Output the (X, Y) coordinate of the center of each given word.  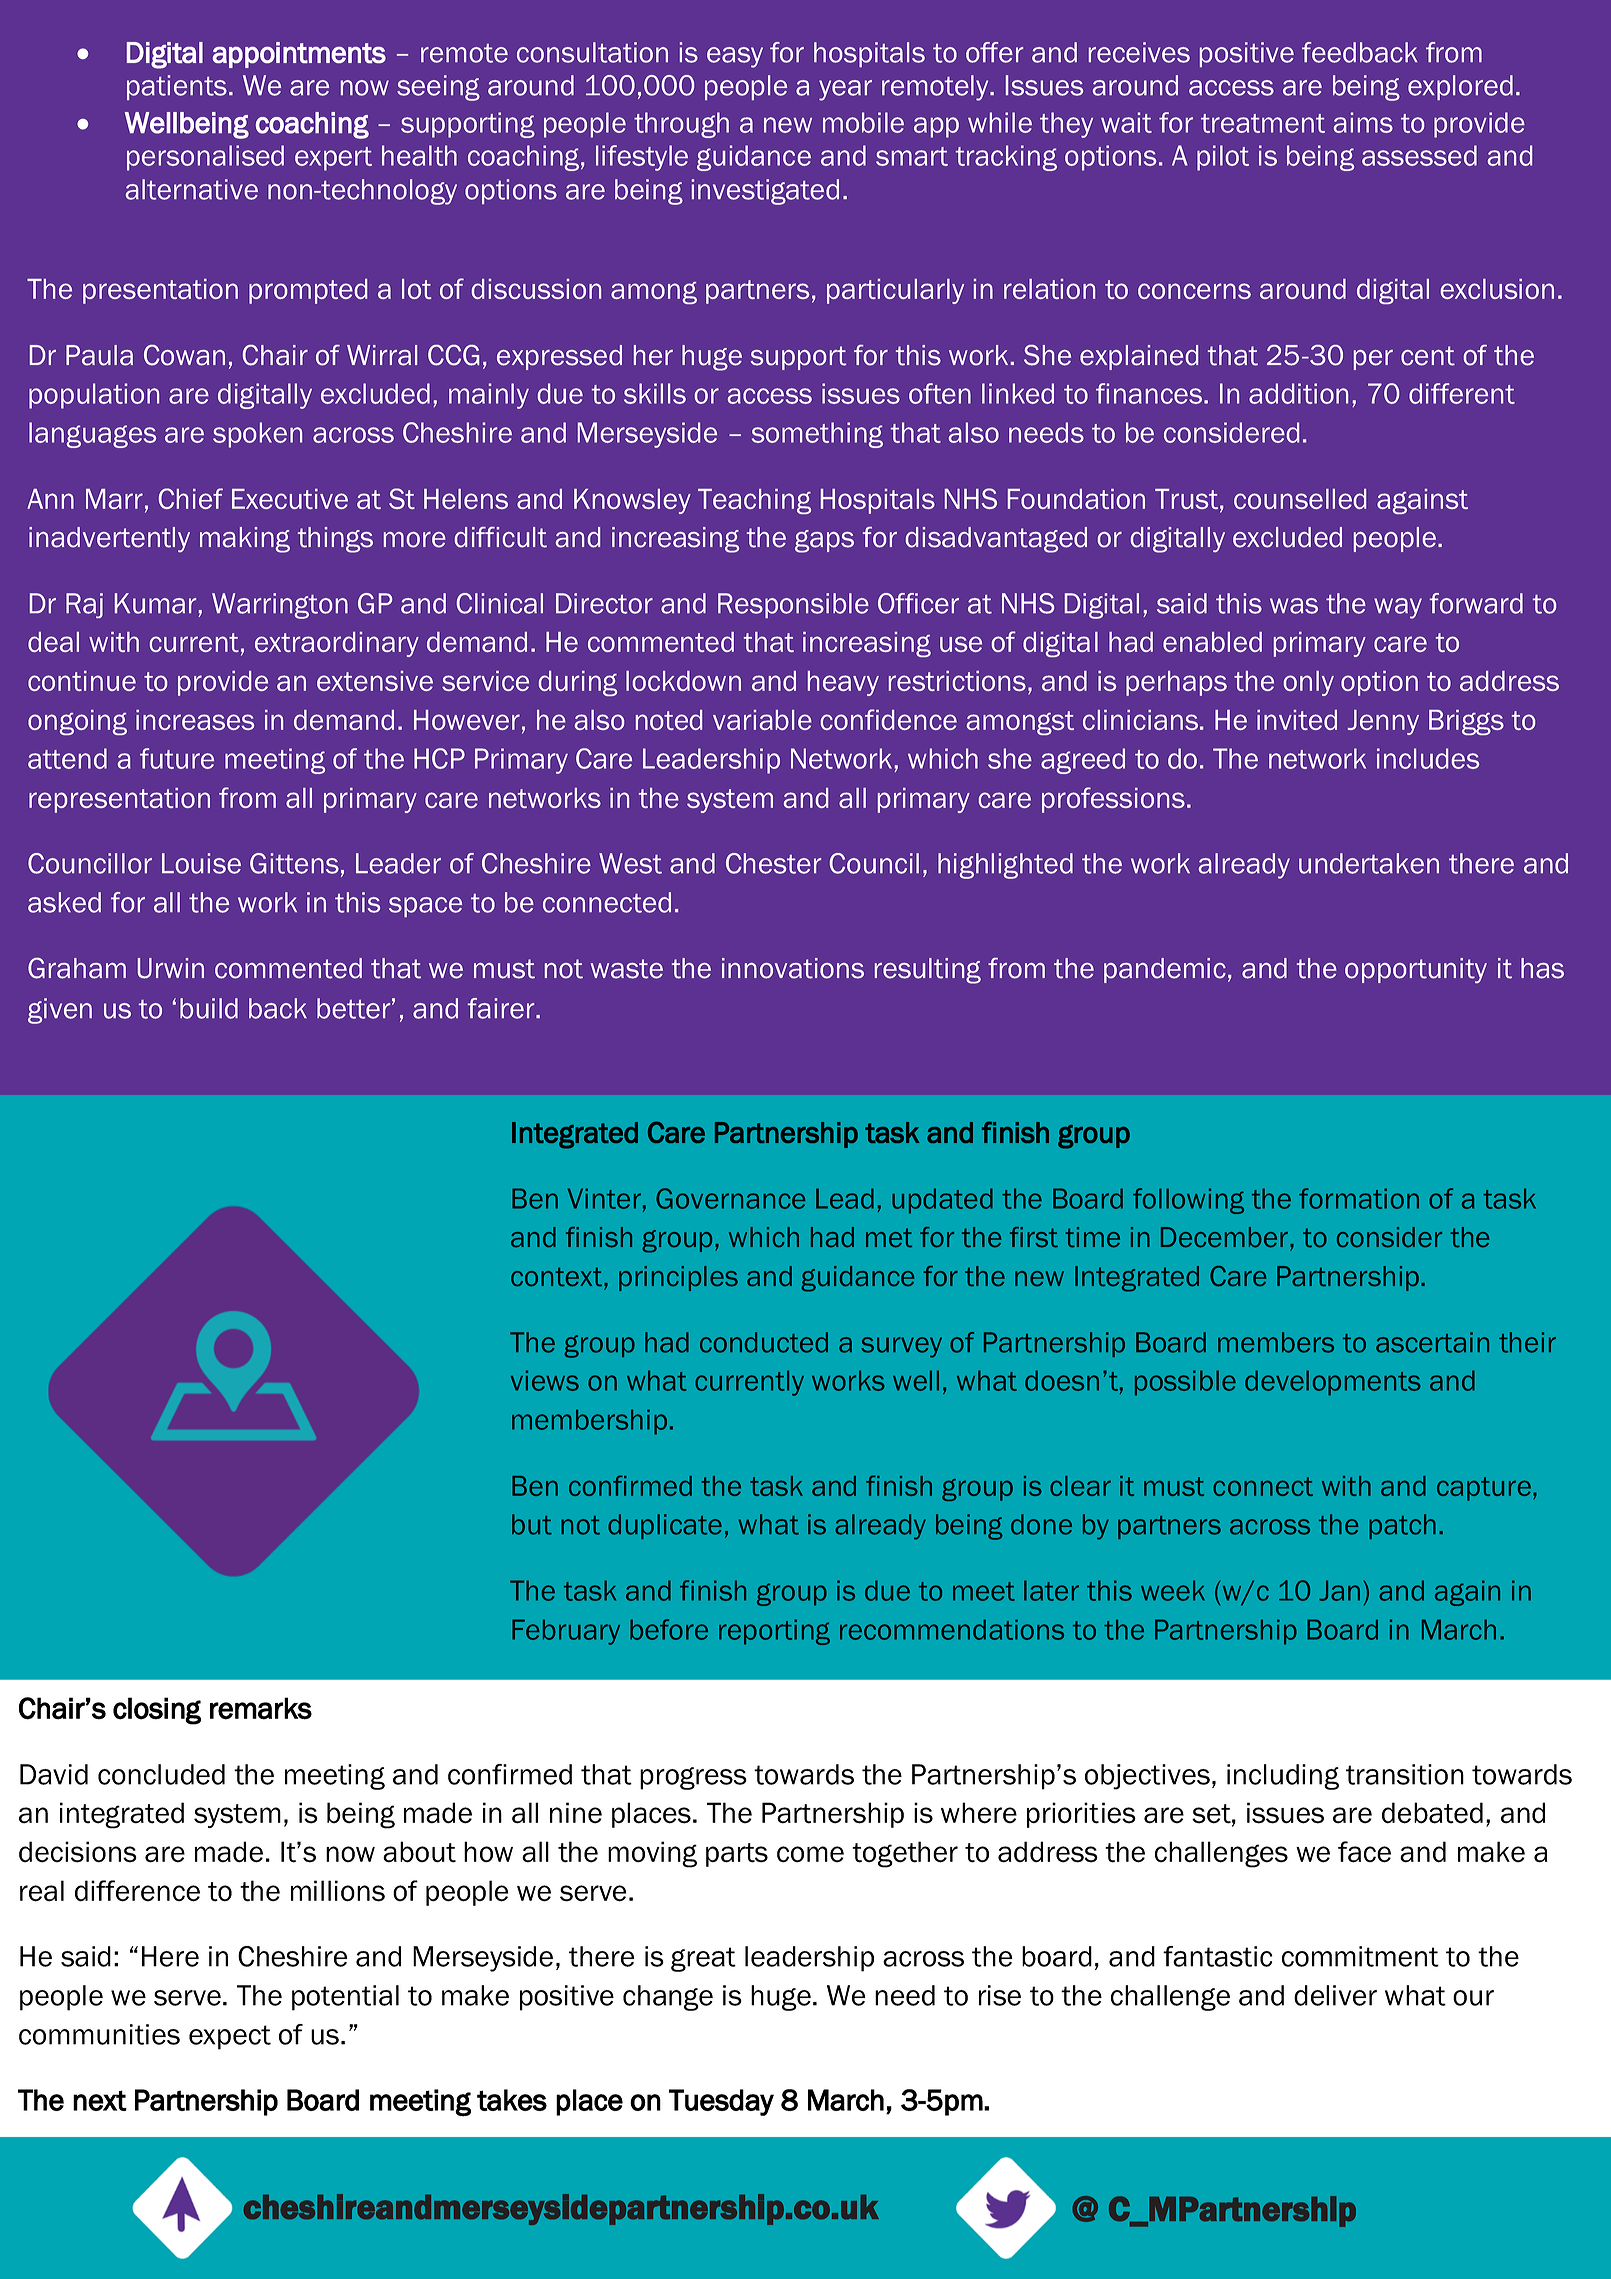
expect (230, 2037)
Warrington (280, 606)
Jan (1339, 1590)
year (845, 90)
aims (1363, 122)
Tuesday (721, 2102)
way (1398, 608)
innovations (793, 968)
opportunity (1416, 970)
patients (177, 87)
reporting (774, 1632)
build (209, 1008)
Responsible (793, 605)
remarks (261, 1708)
